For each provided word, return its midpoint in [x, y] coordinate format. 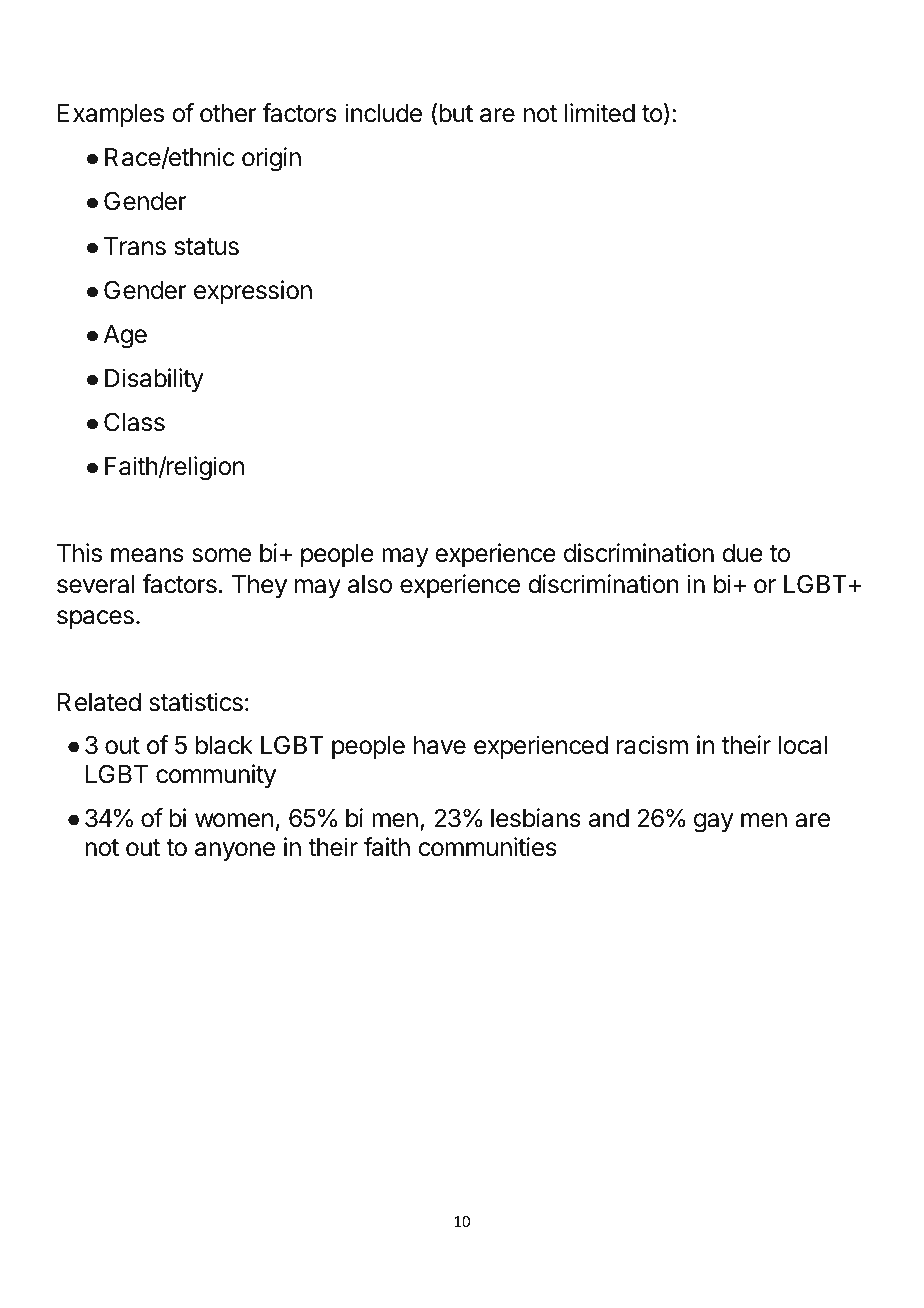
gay [714, 823]
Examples [111, 115]
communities [487, 847]
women [234, 820]
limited [600, 113]
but [456, 113]
